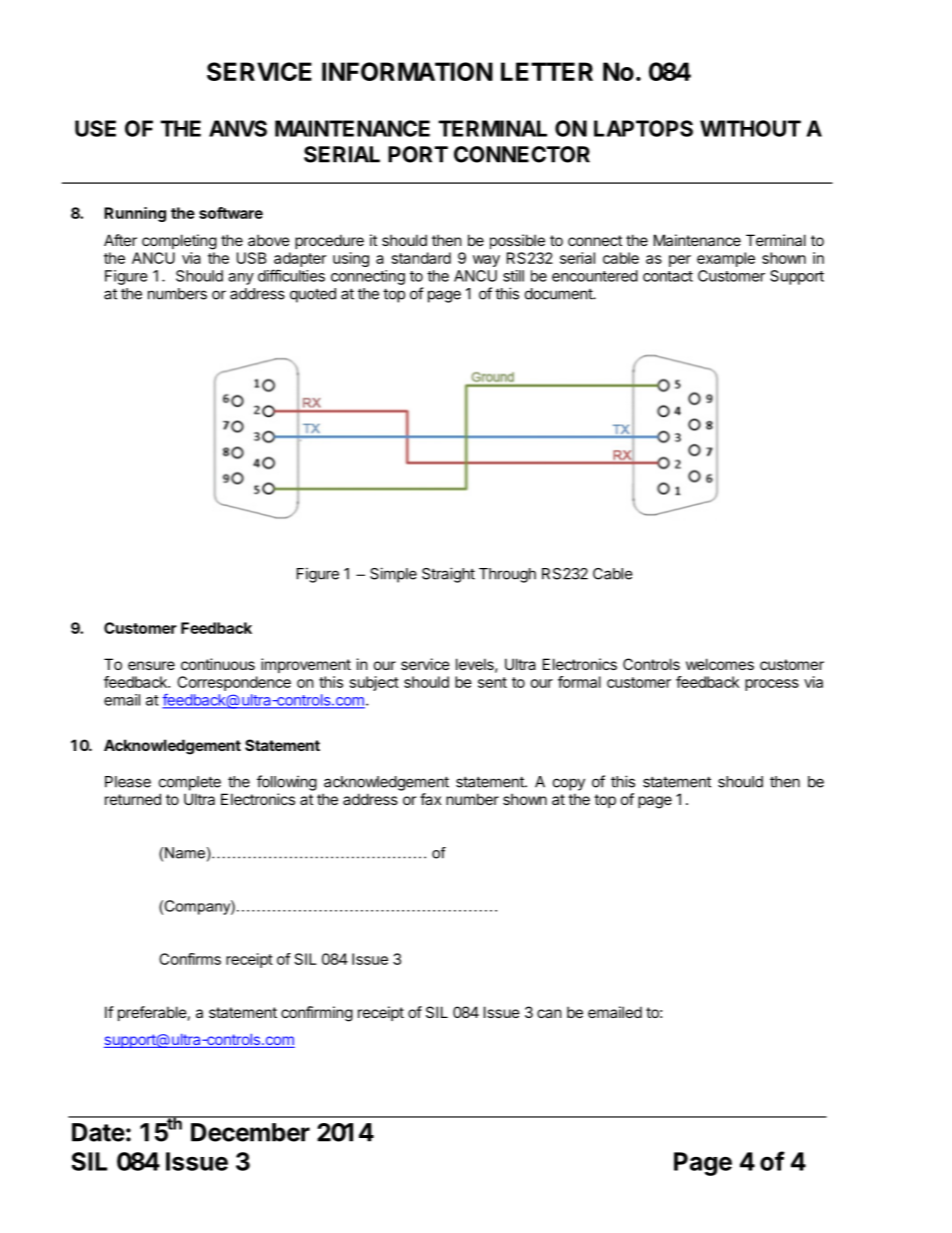 The width and height of the image is (952, 1233). I want to click on contact, so click(668, 276).
